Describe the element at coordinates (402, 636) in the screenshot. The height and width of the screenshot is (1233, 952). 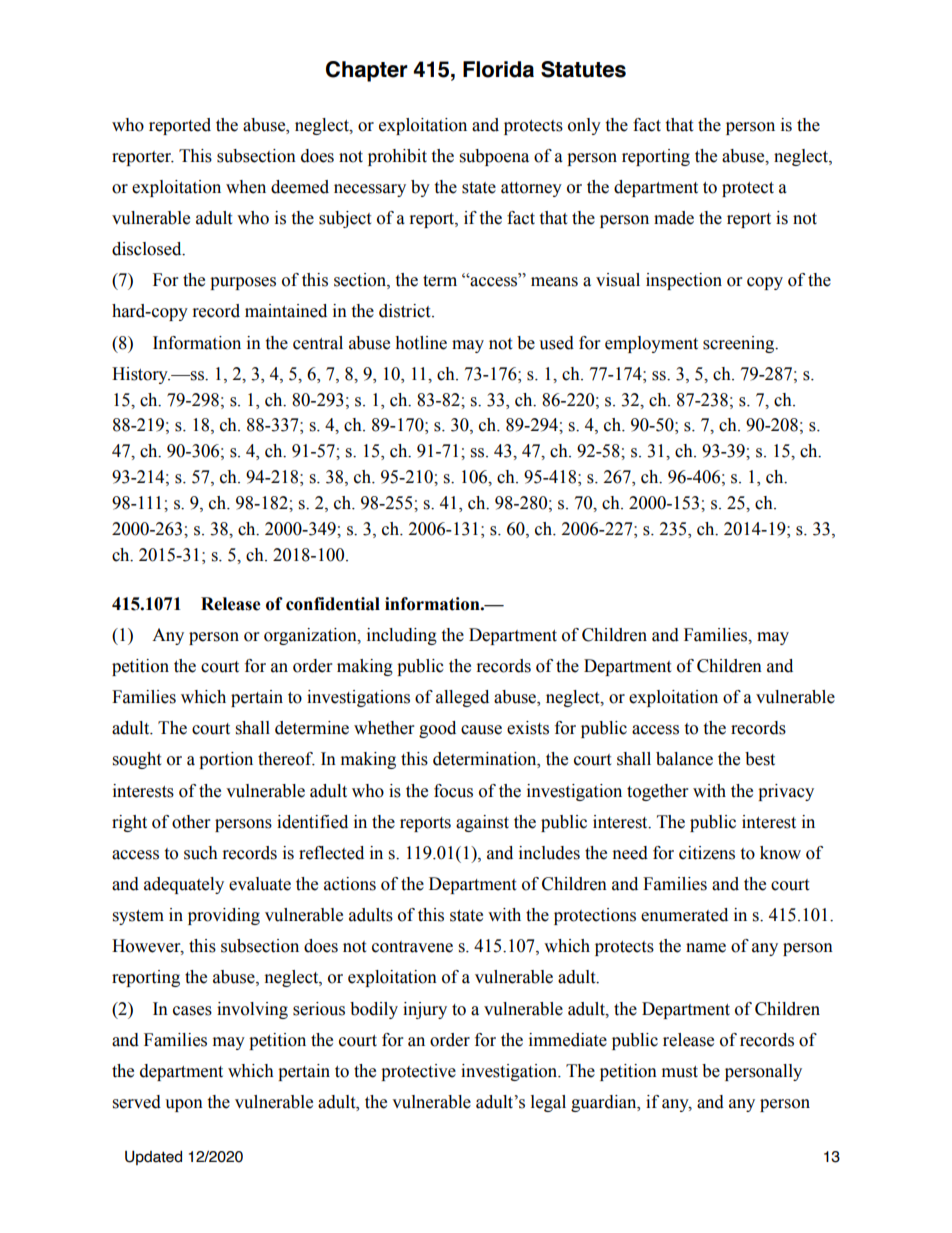
I see `including` at that location.
